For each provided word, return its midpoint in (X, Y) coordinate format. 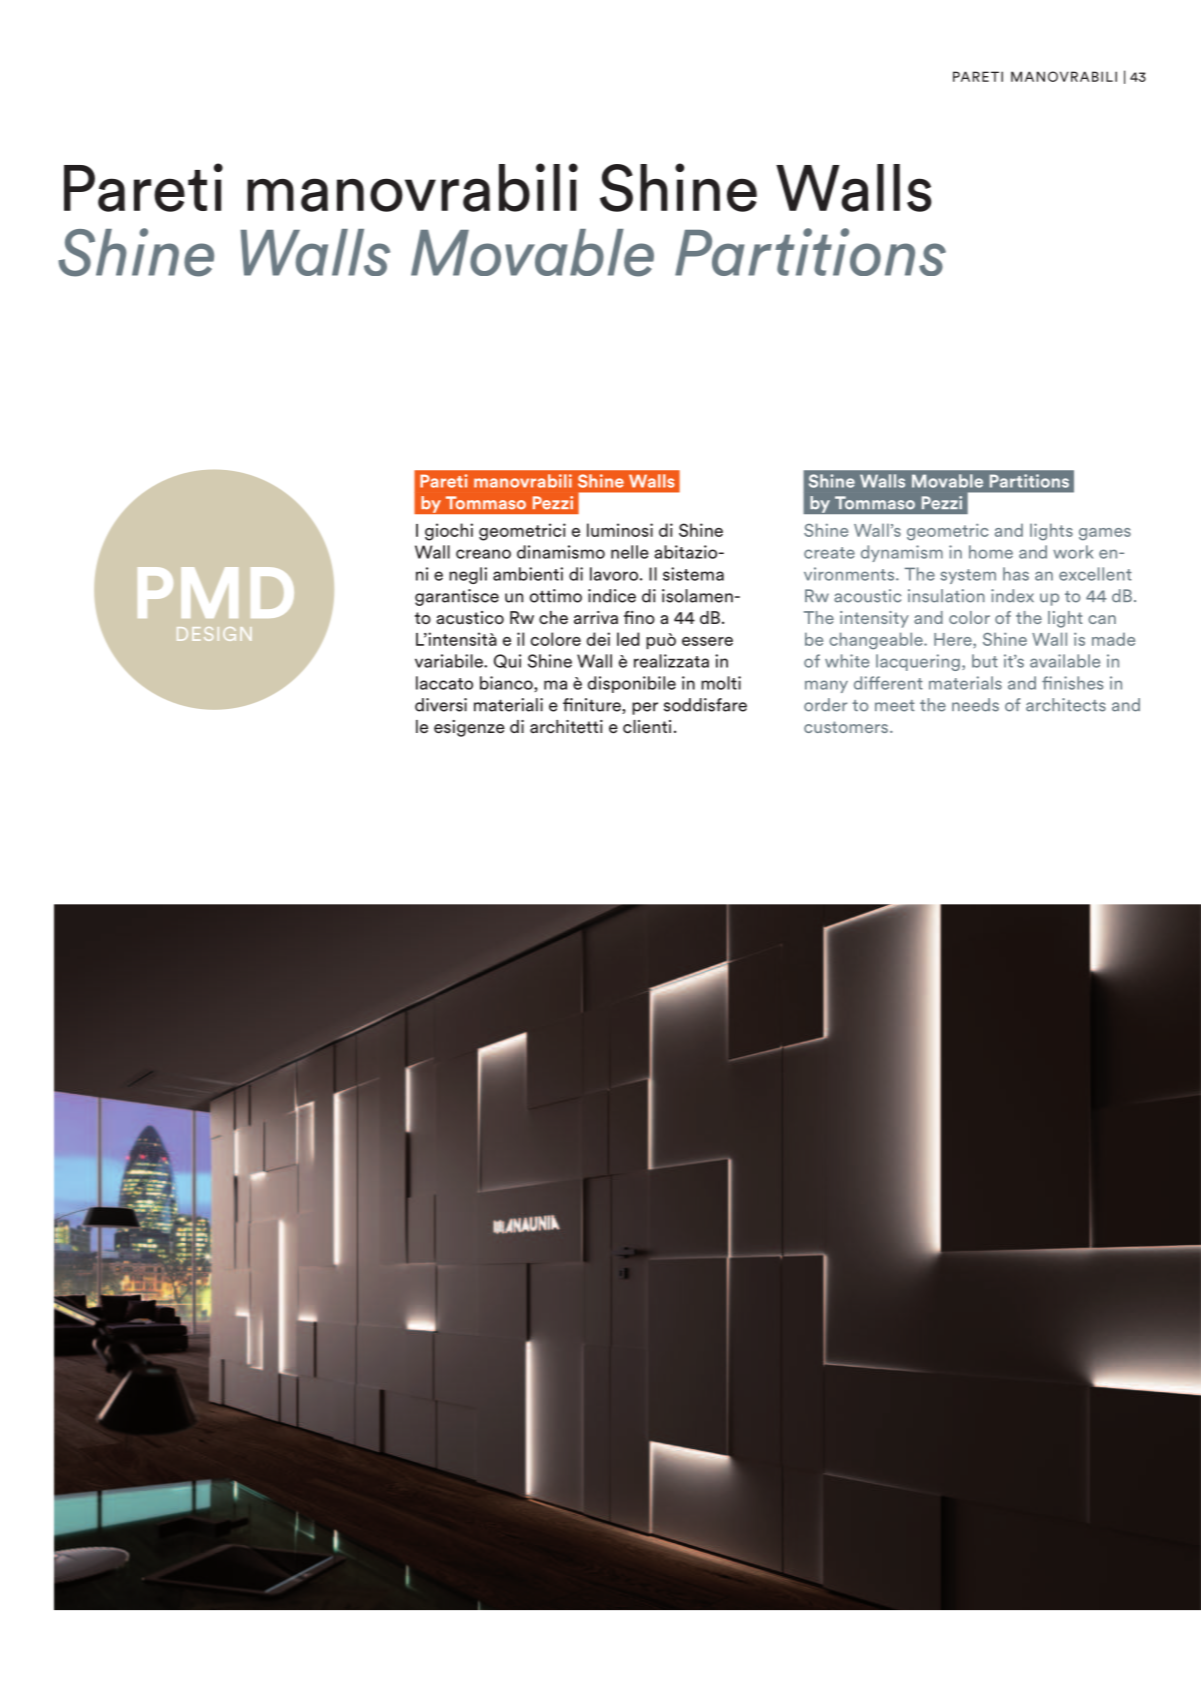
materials (965, 683)
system (968, 576)
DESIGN (214, 634)
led (628, 639)
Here (954, 639)
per (645, 708)
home (991, 552)
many (826, 686)
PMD (216, 592)
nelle (630, 552)
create (829, 553)
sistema (693, 574)
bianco (507, 684)
